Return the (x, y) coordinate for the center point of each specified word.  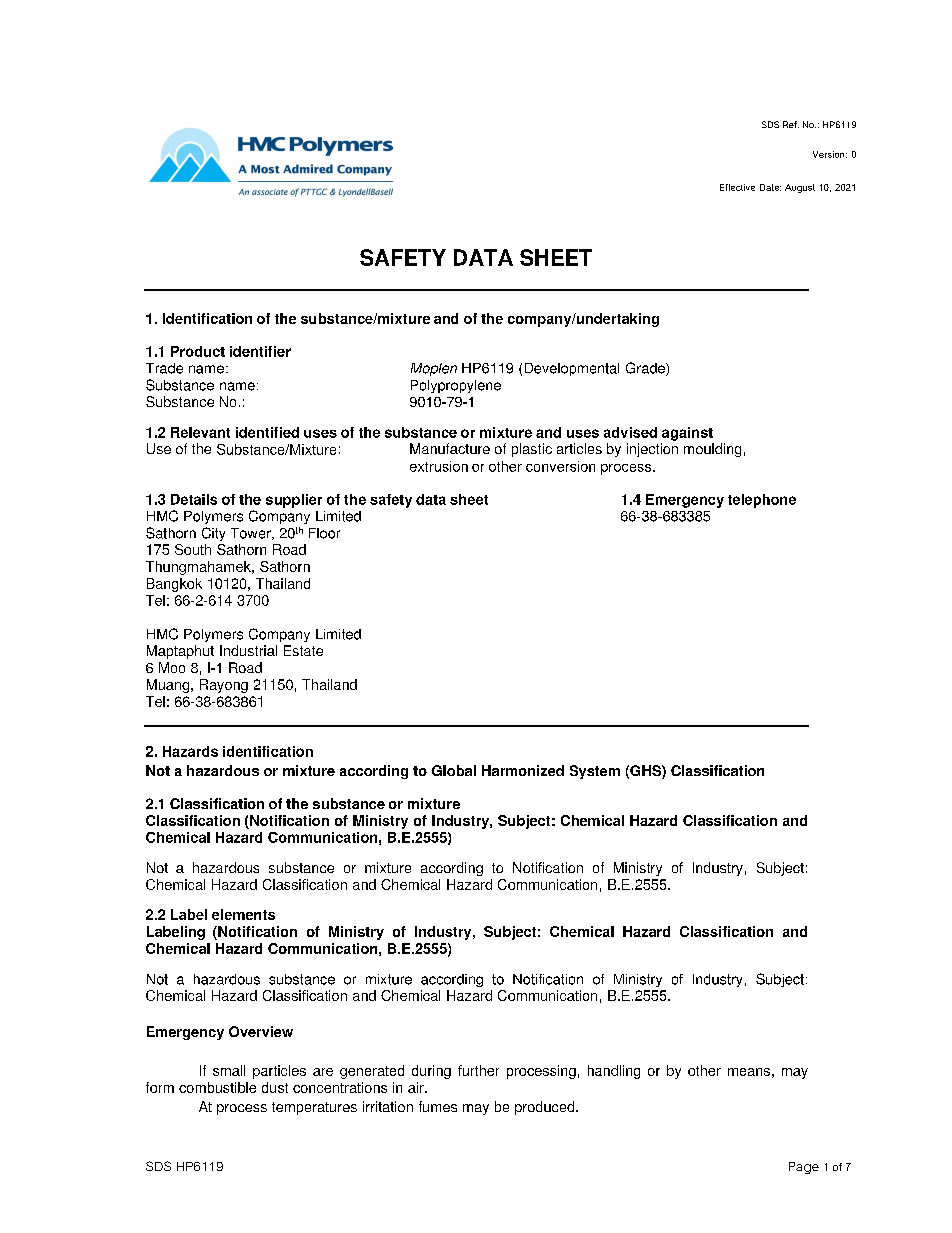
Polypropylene (456, 386)
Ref (791, 124)
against (687, 434)
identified (267, 432)
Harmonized (523, 770)
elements (243, 914)
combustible (217, 1087)
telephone (762, 501)
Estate (303, 650)
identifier (260, 351)
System (595, 772)
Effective (737, 187)
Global (454, 770)
